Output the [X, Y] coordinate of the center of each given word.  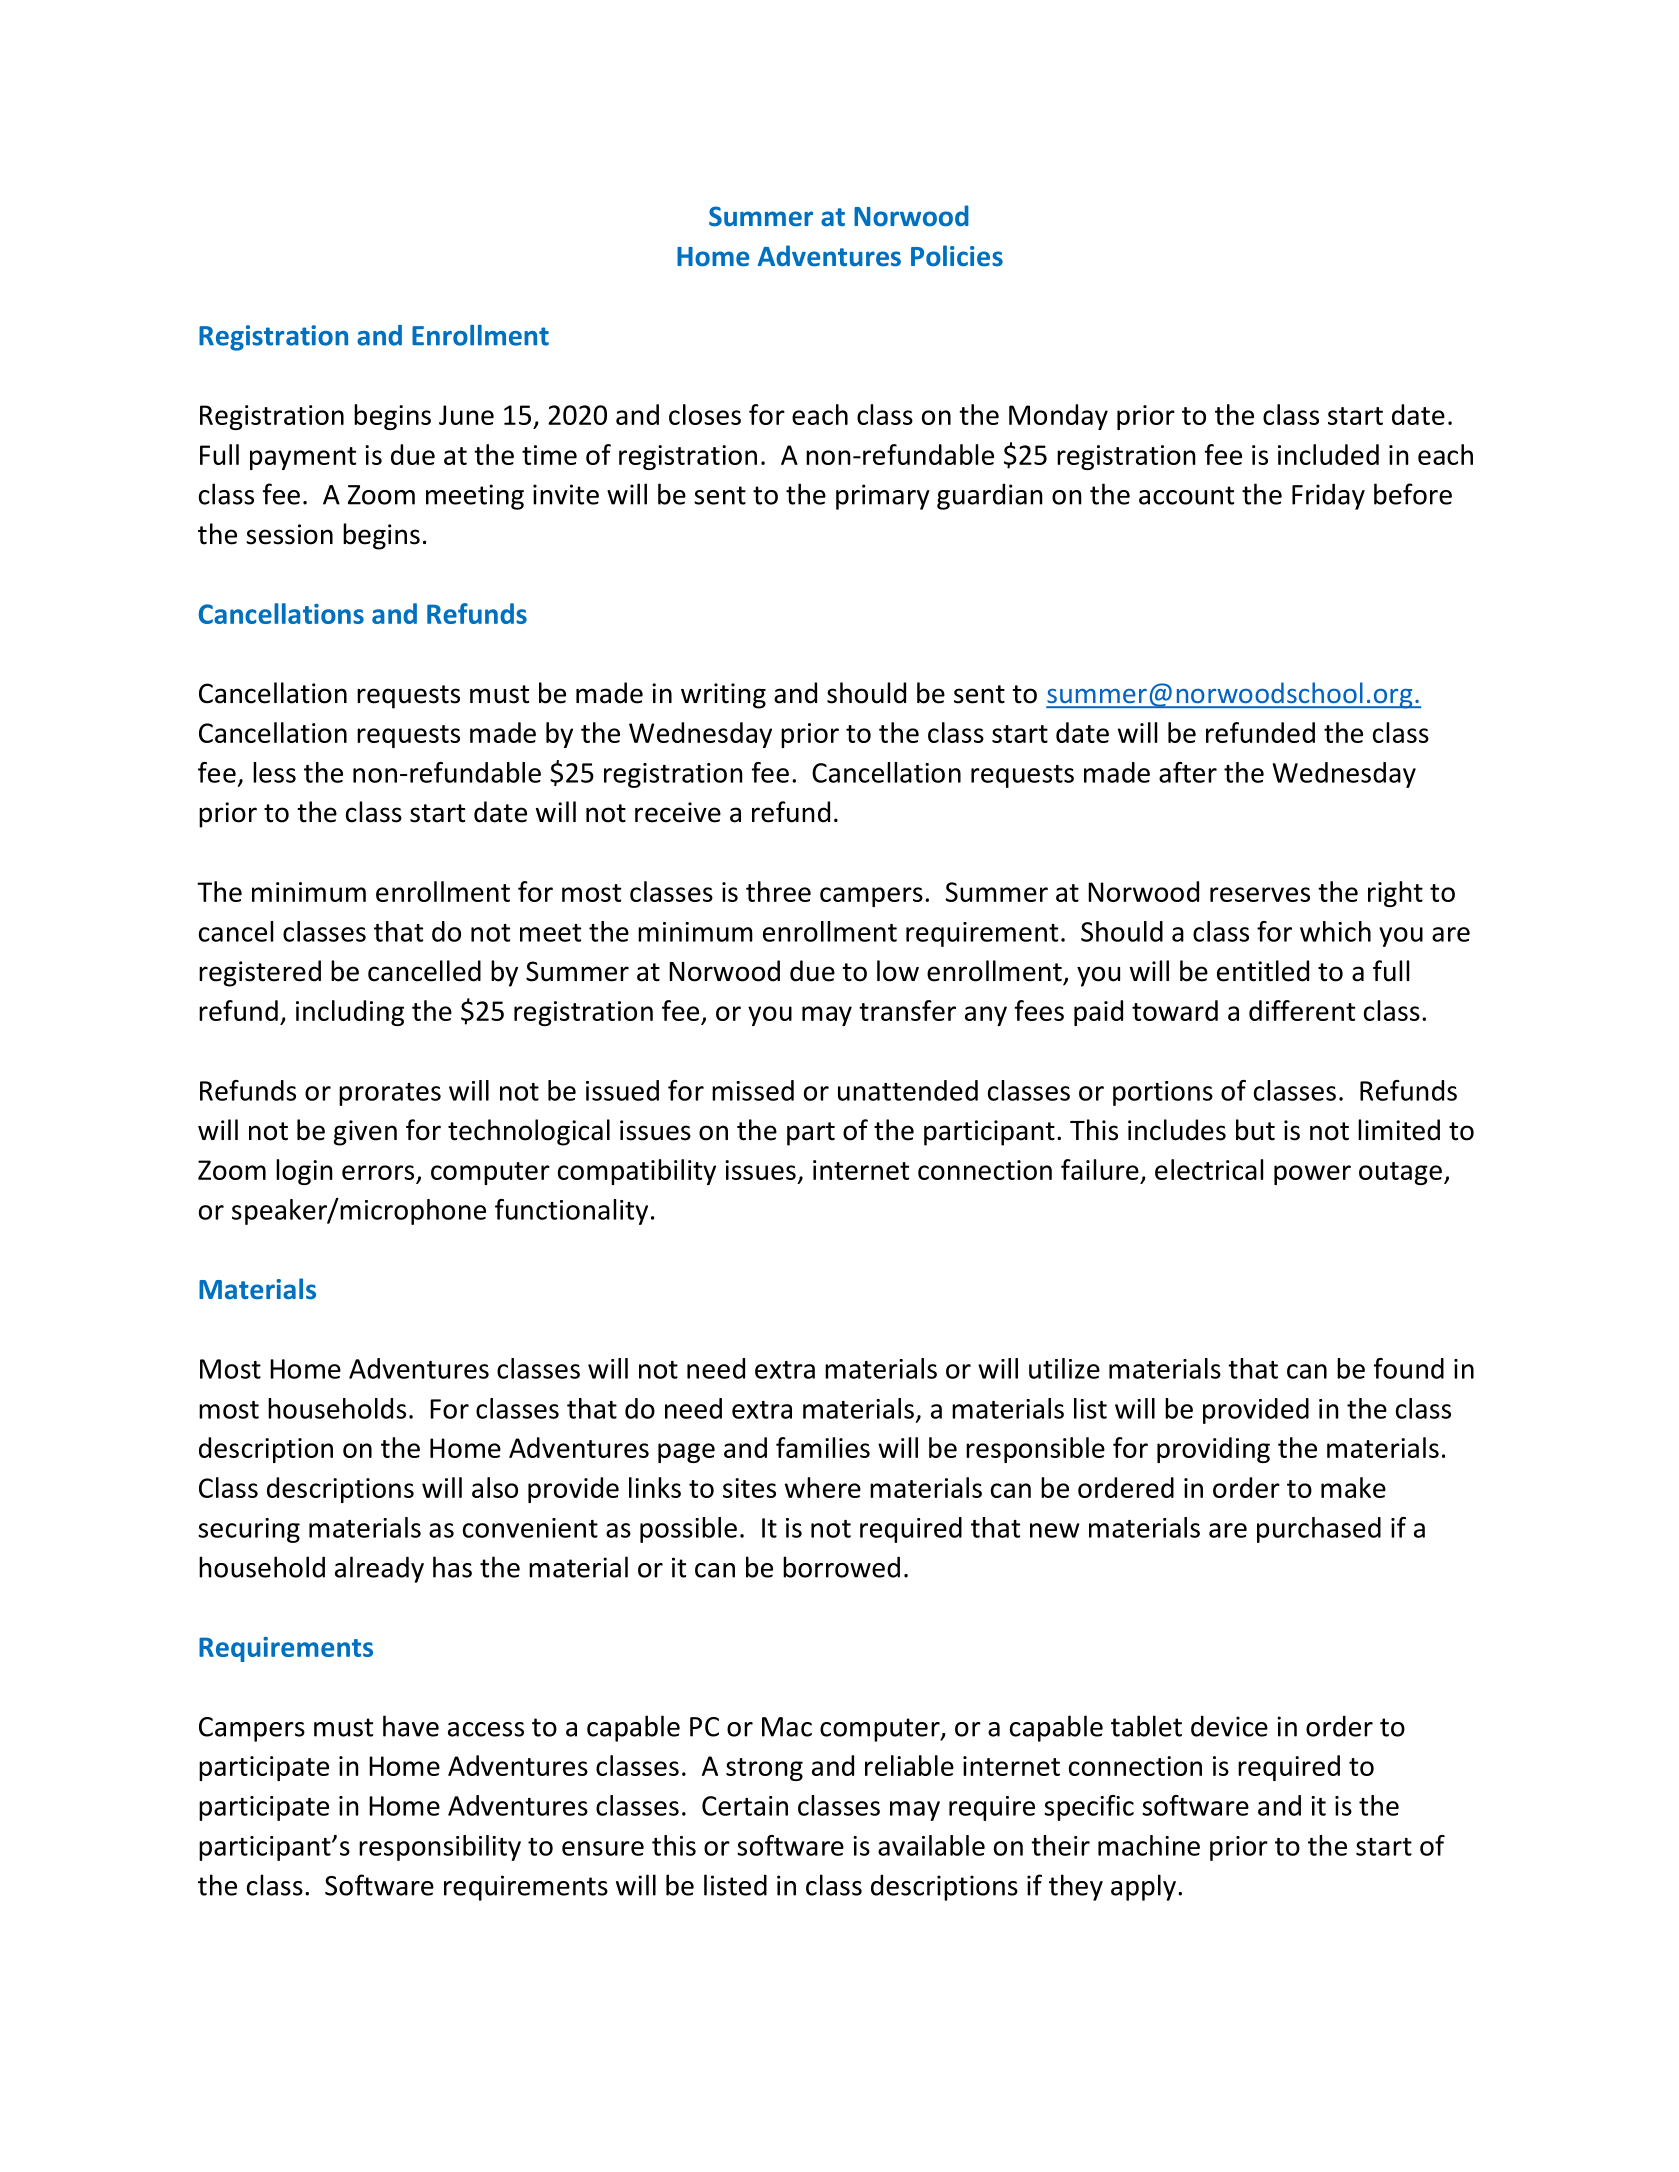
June [466, 415]
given [365, 1133]
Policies [957, 256]
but [1255, 1130]
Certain [745, 1806]
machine [1149, 1845]
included [1328, 454]
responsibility [440, 1848]
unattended [908, 1090]
